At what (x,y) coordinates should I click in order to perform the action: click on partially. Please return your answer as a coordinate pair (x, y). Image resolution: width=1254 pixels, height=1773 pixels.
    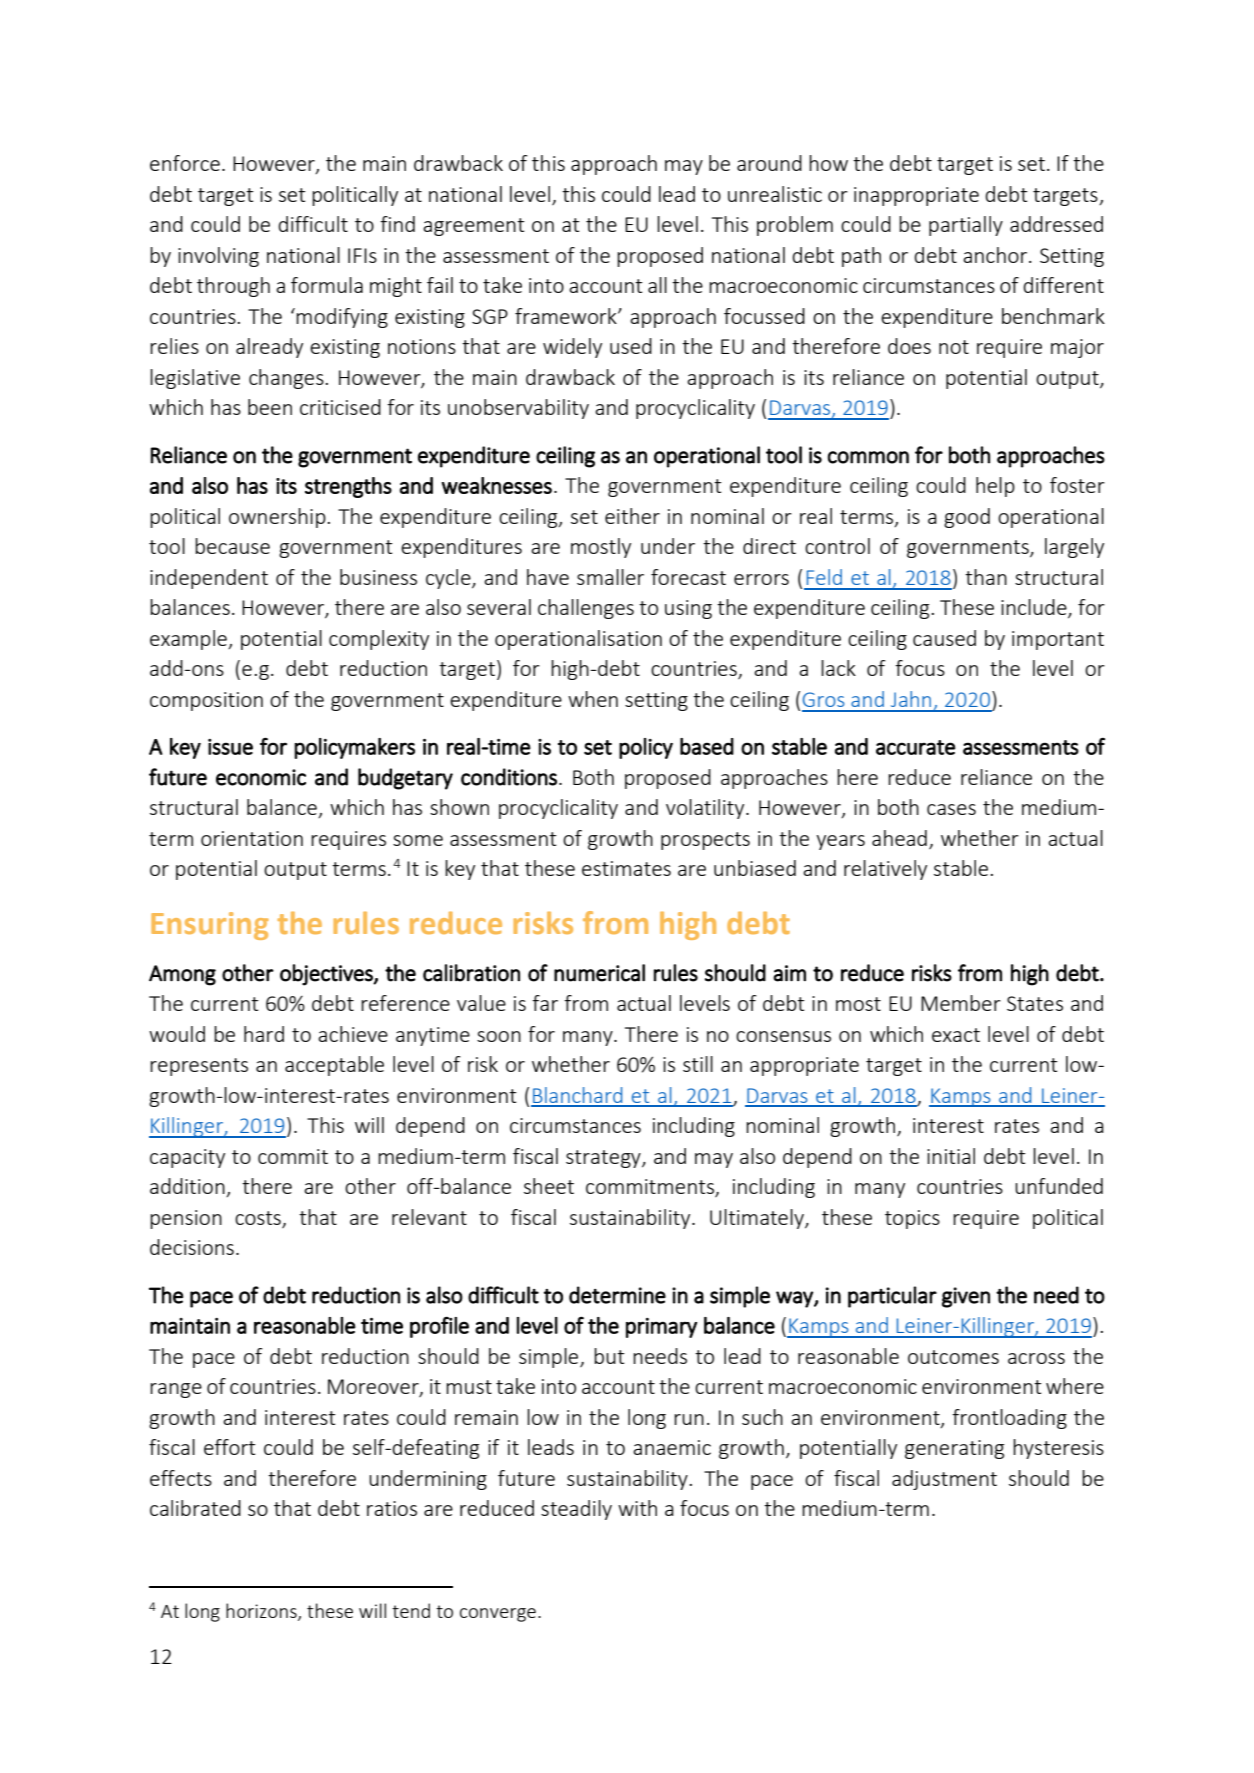
    Looking at the image, I should click on (966, 226).
